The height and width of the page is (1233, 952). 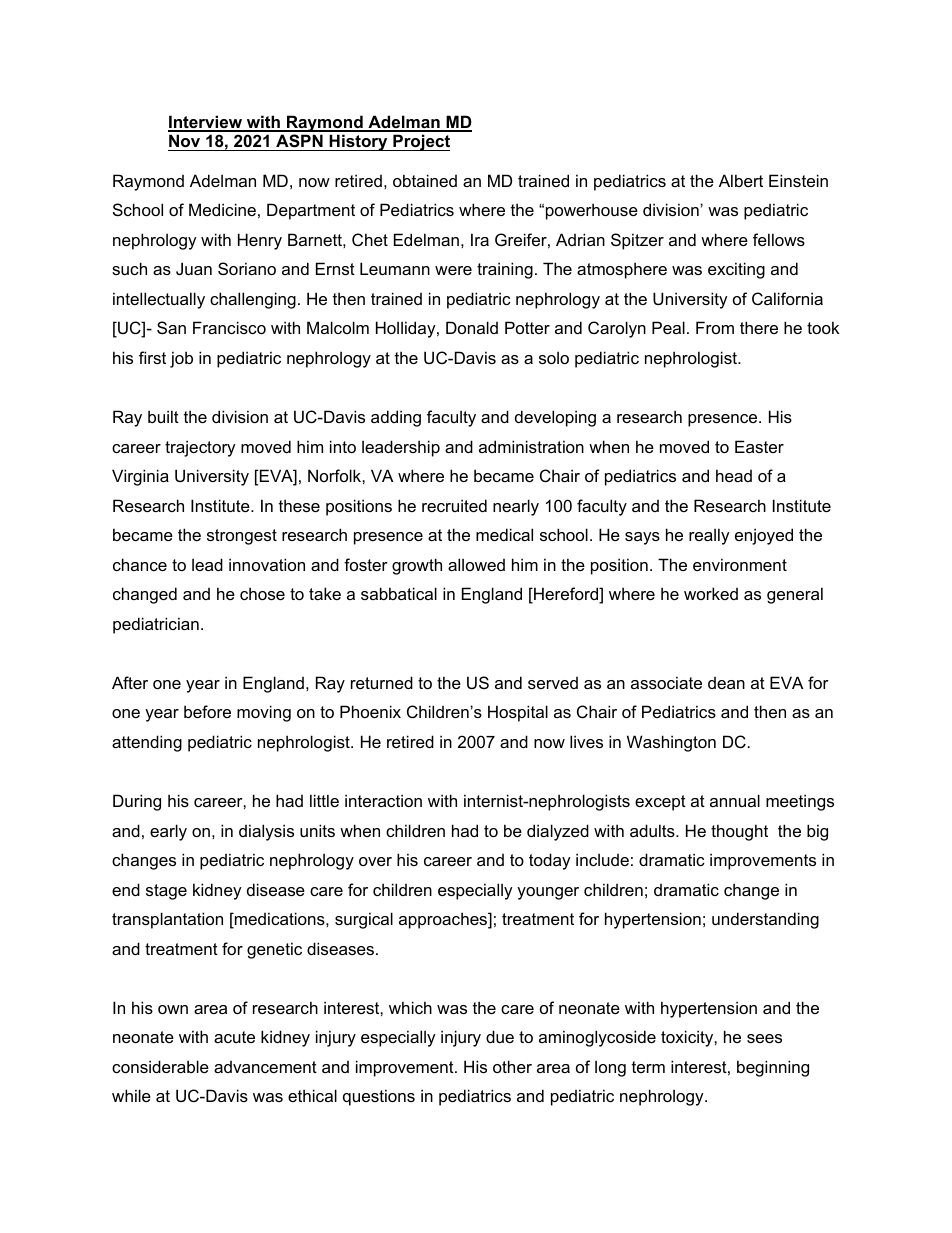 What do you see at coordinates (234, 1037) in the page?
I see `acute` at bounding box center [234, 1037].
